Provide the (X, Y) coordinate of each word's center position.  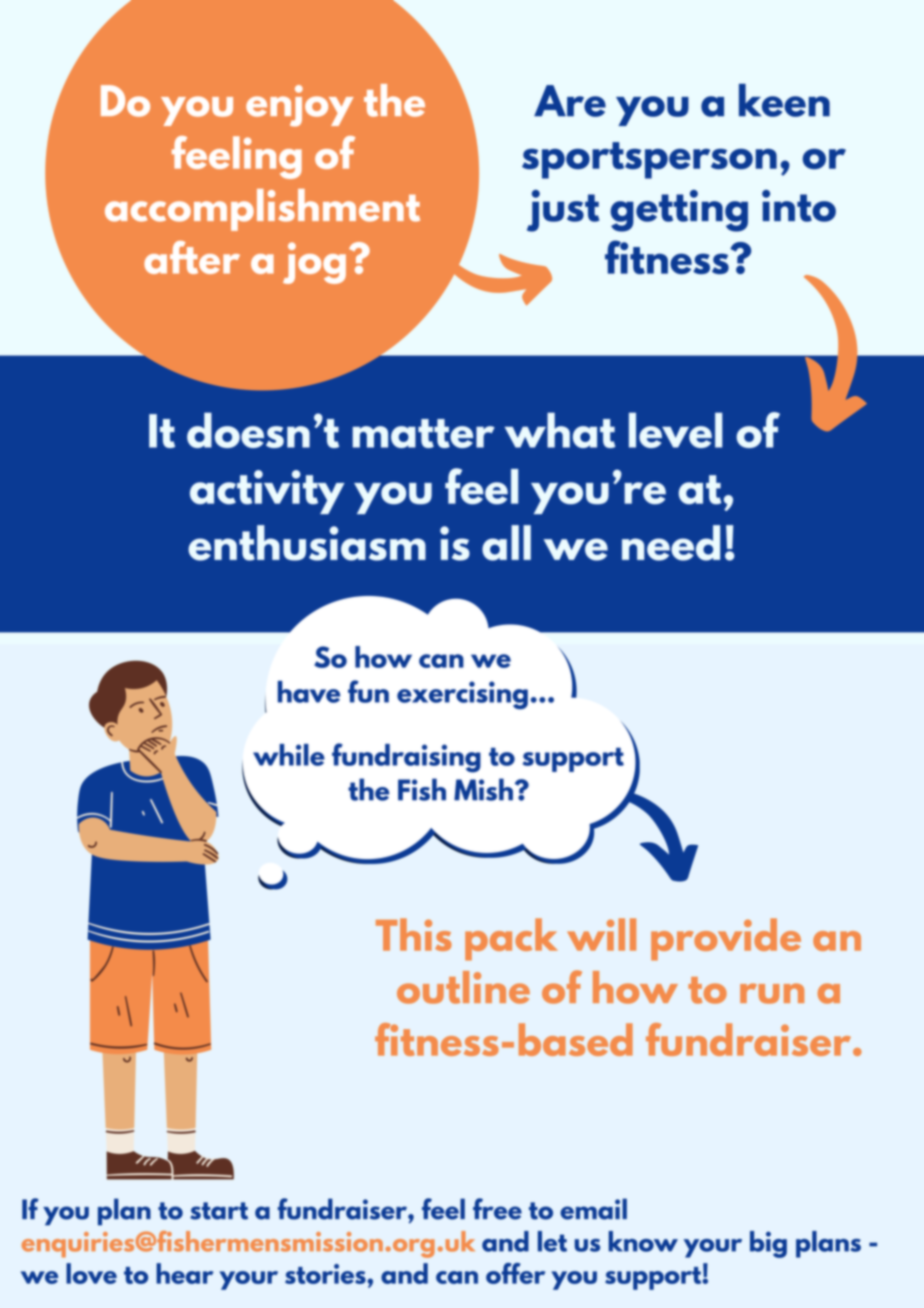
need (671, 543)
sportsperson (649, 160)
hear (185, 1273)
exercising (462, 695)
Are (570, 101)
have (309, 692)
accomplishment (262, 210)
